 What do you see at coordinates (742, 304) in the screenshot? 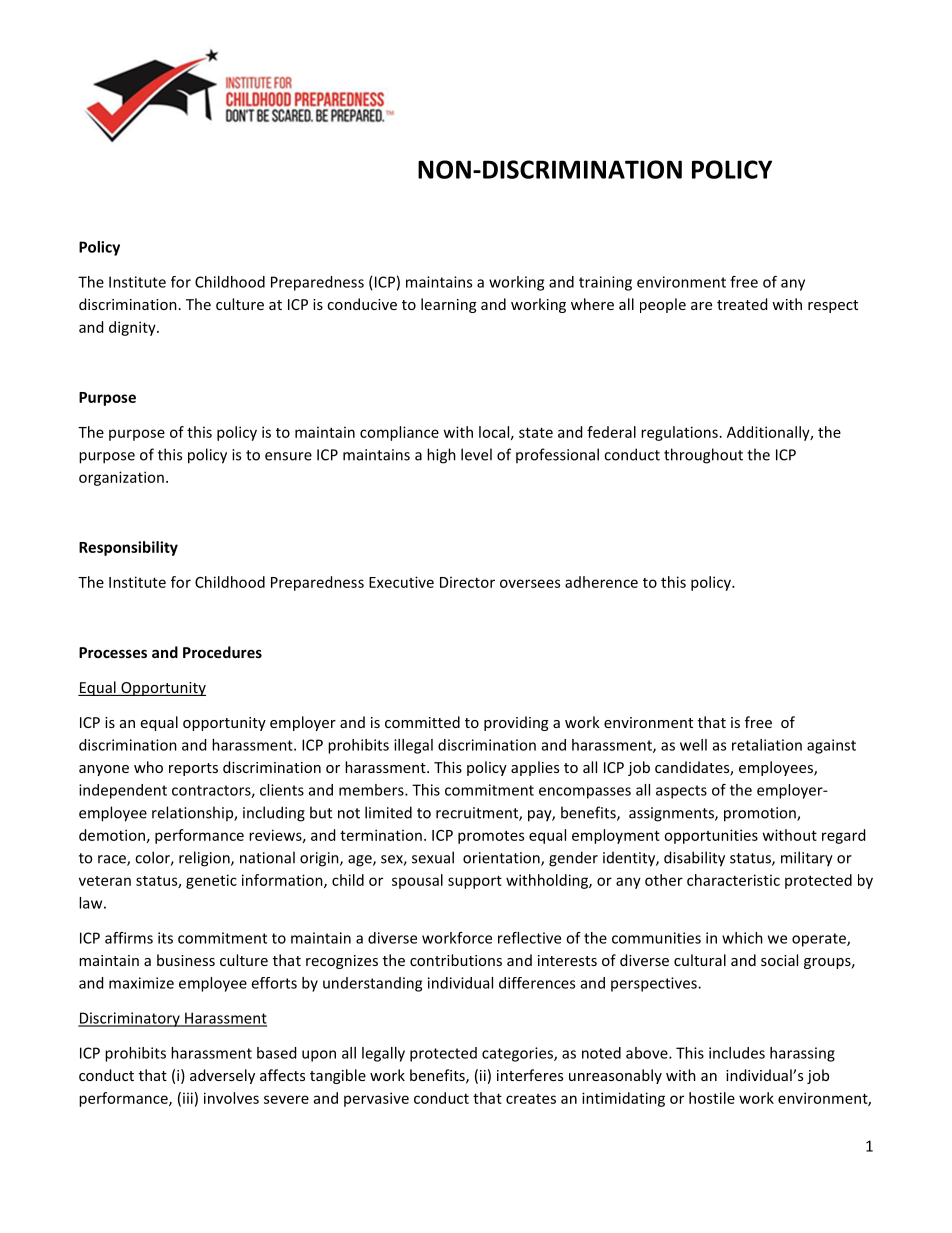
I see `treated` at bounding box center [742, 304].
